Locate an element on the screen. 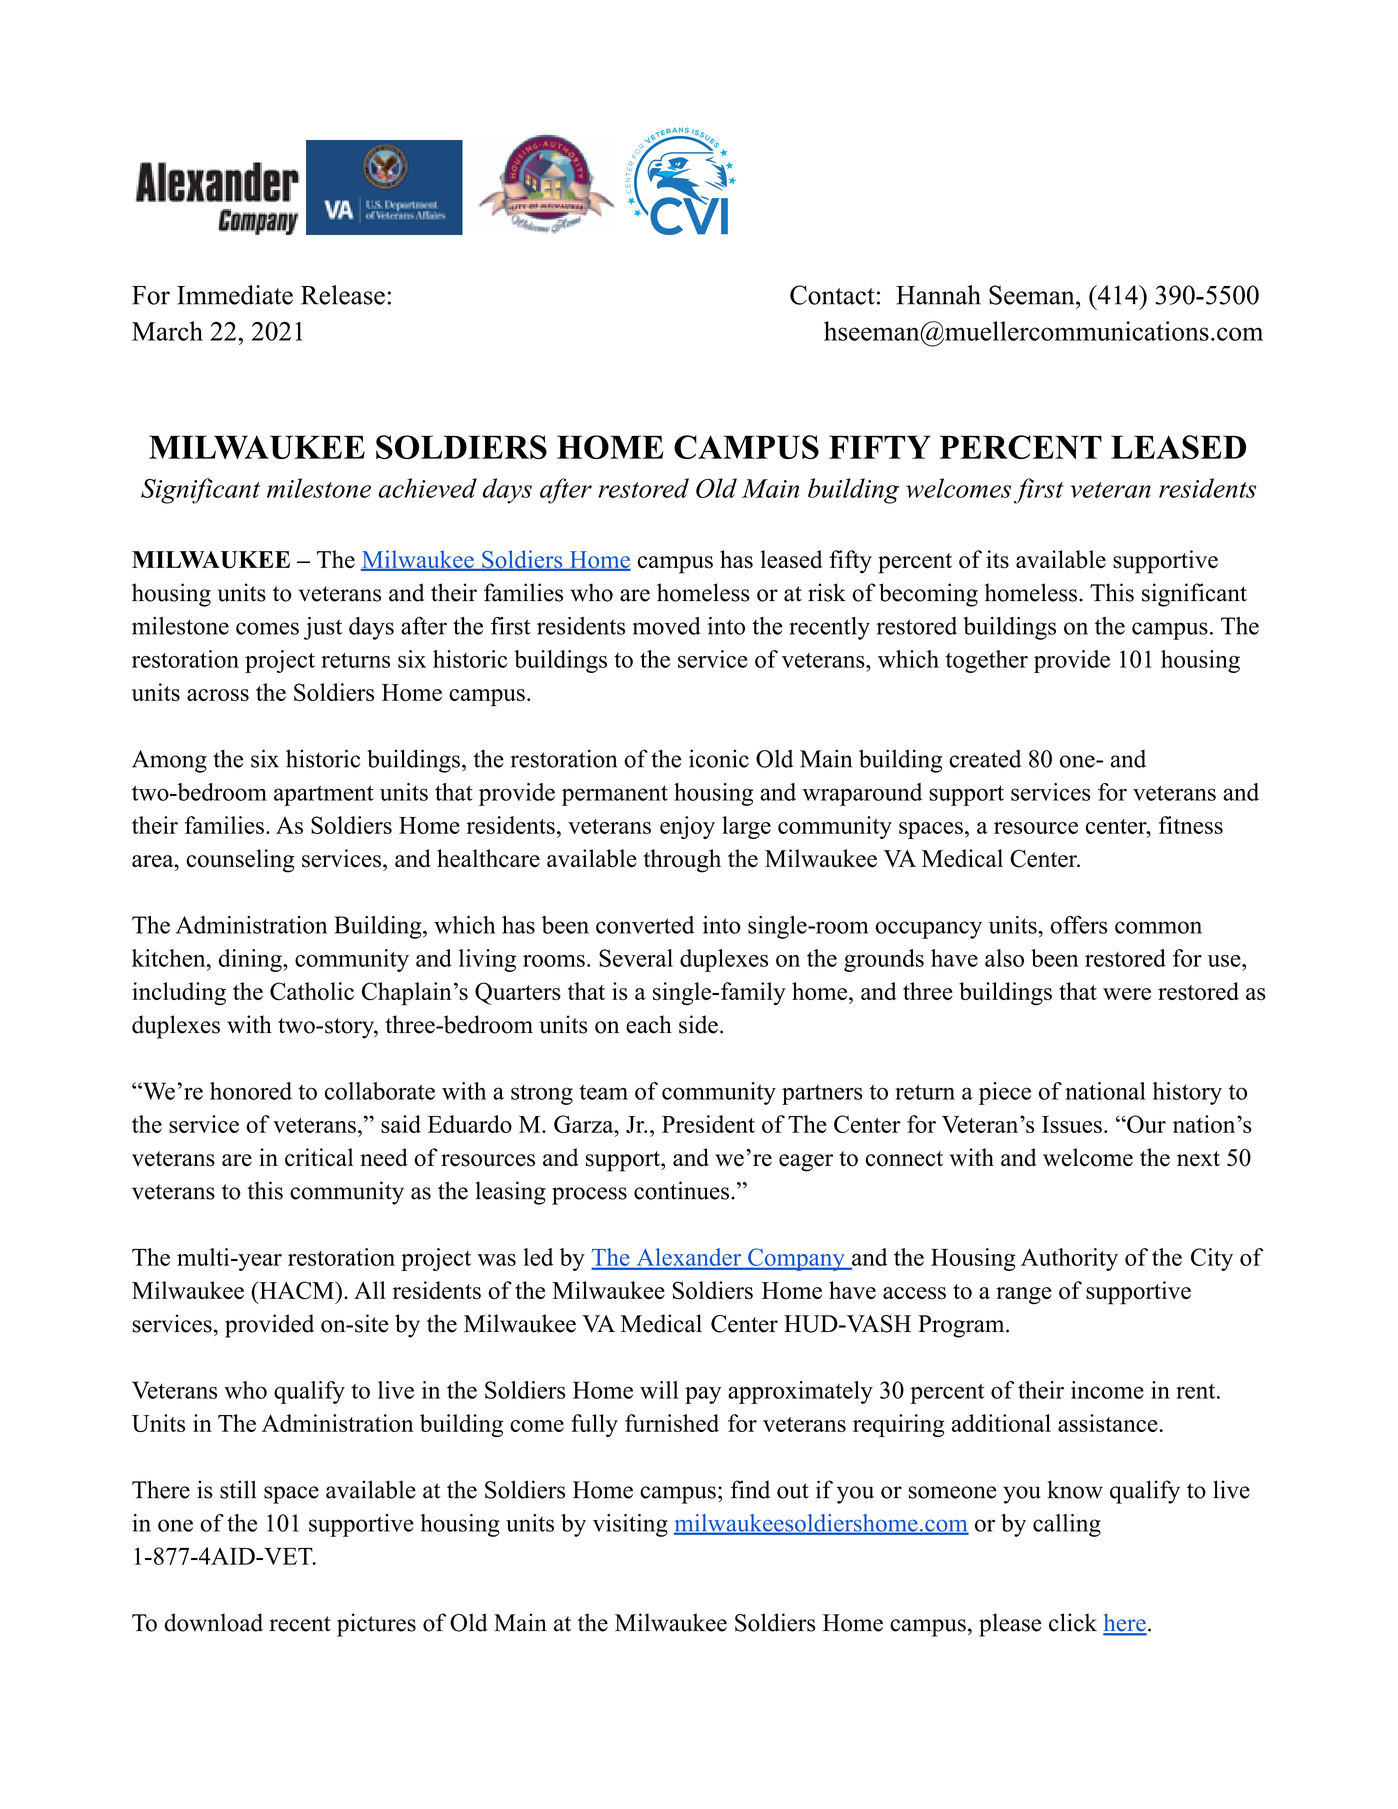  download is located at coordinates (213, 1622).
